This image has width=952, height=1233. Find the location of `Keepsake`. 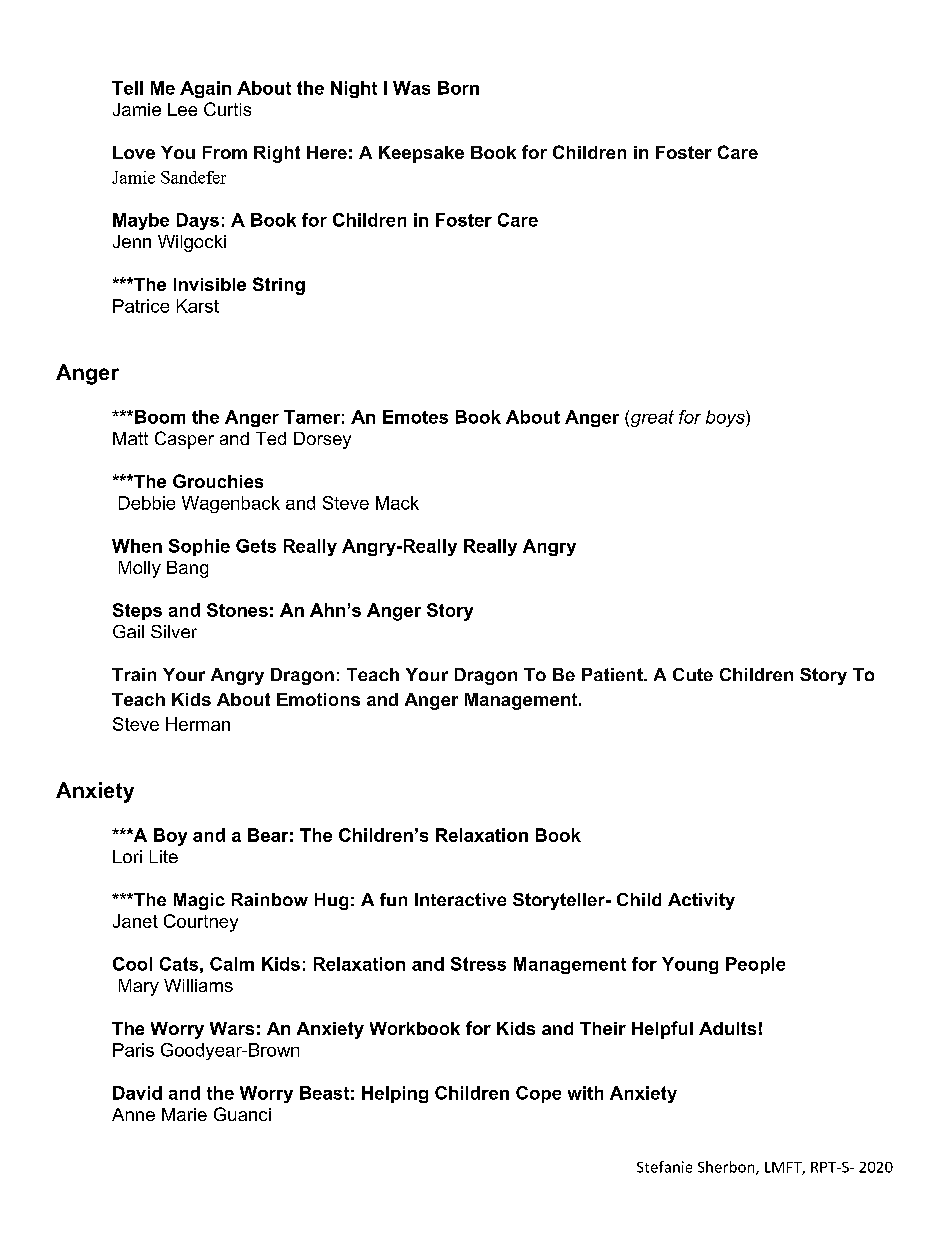

Keepsake is located at coordinates (421, 154).
